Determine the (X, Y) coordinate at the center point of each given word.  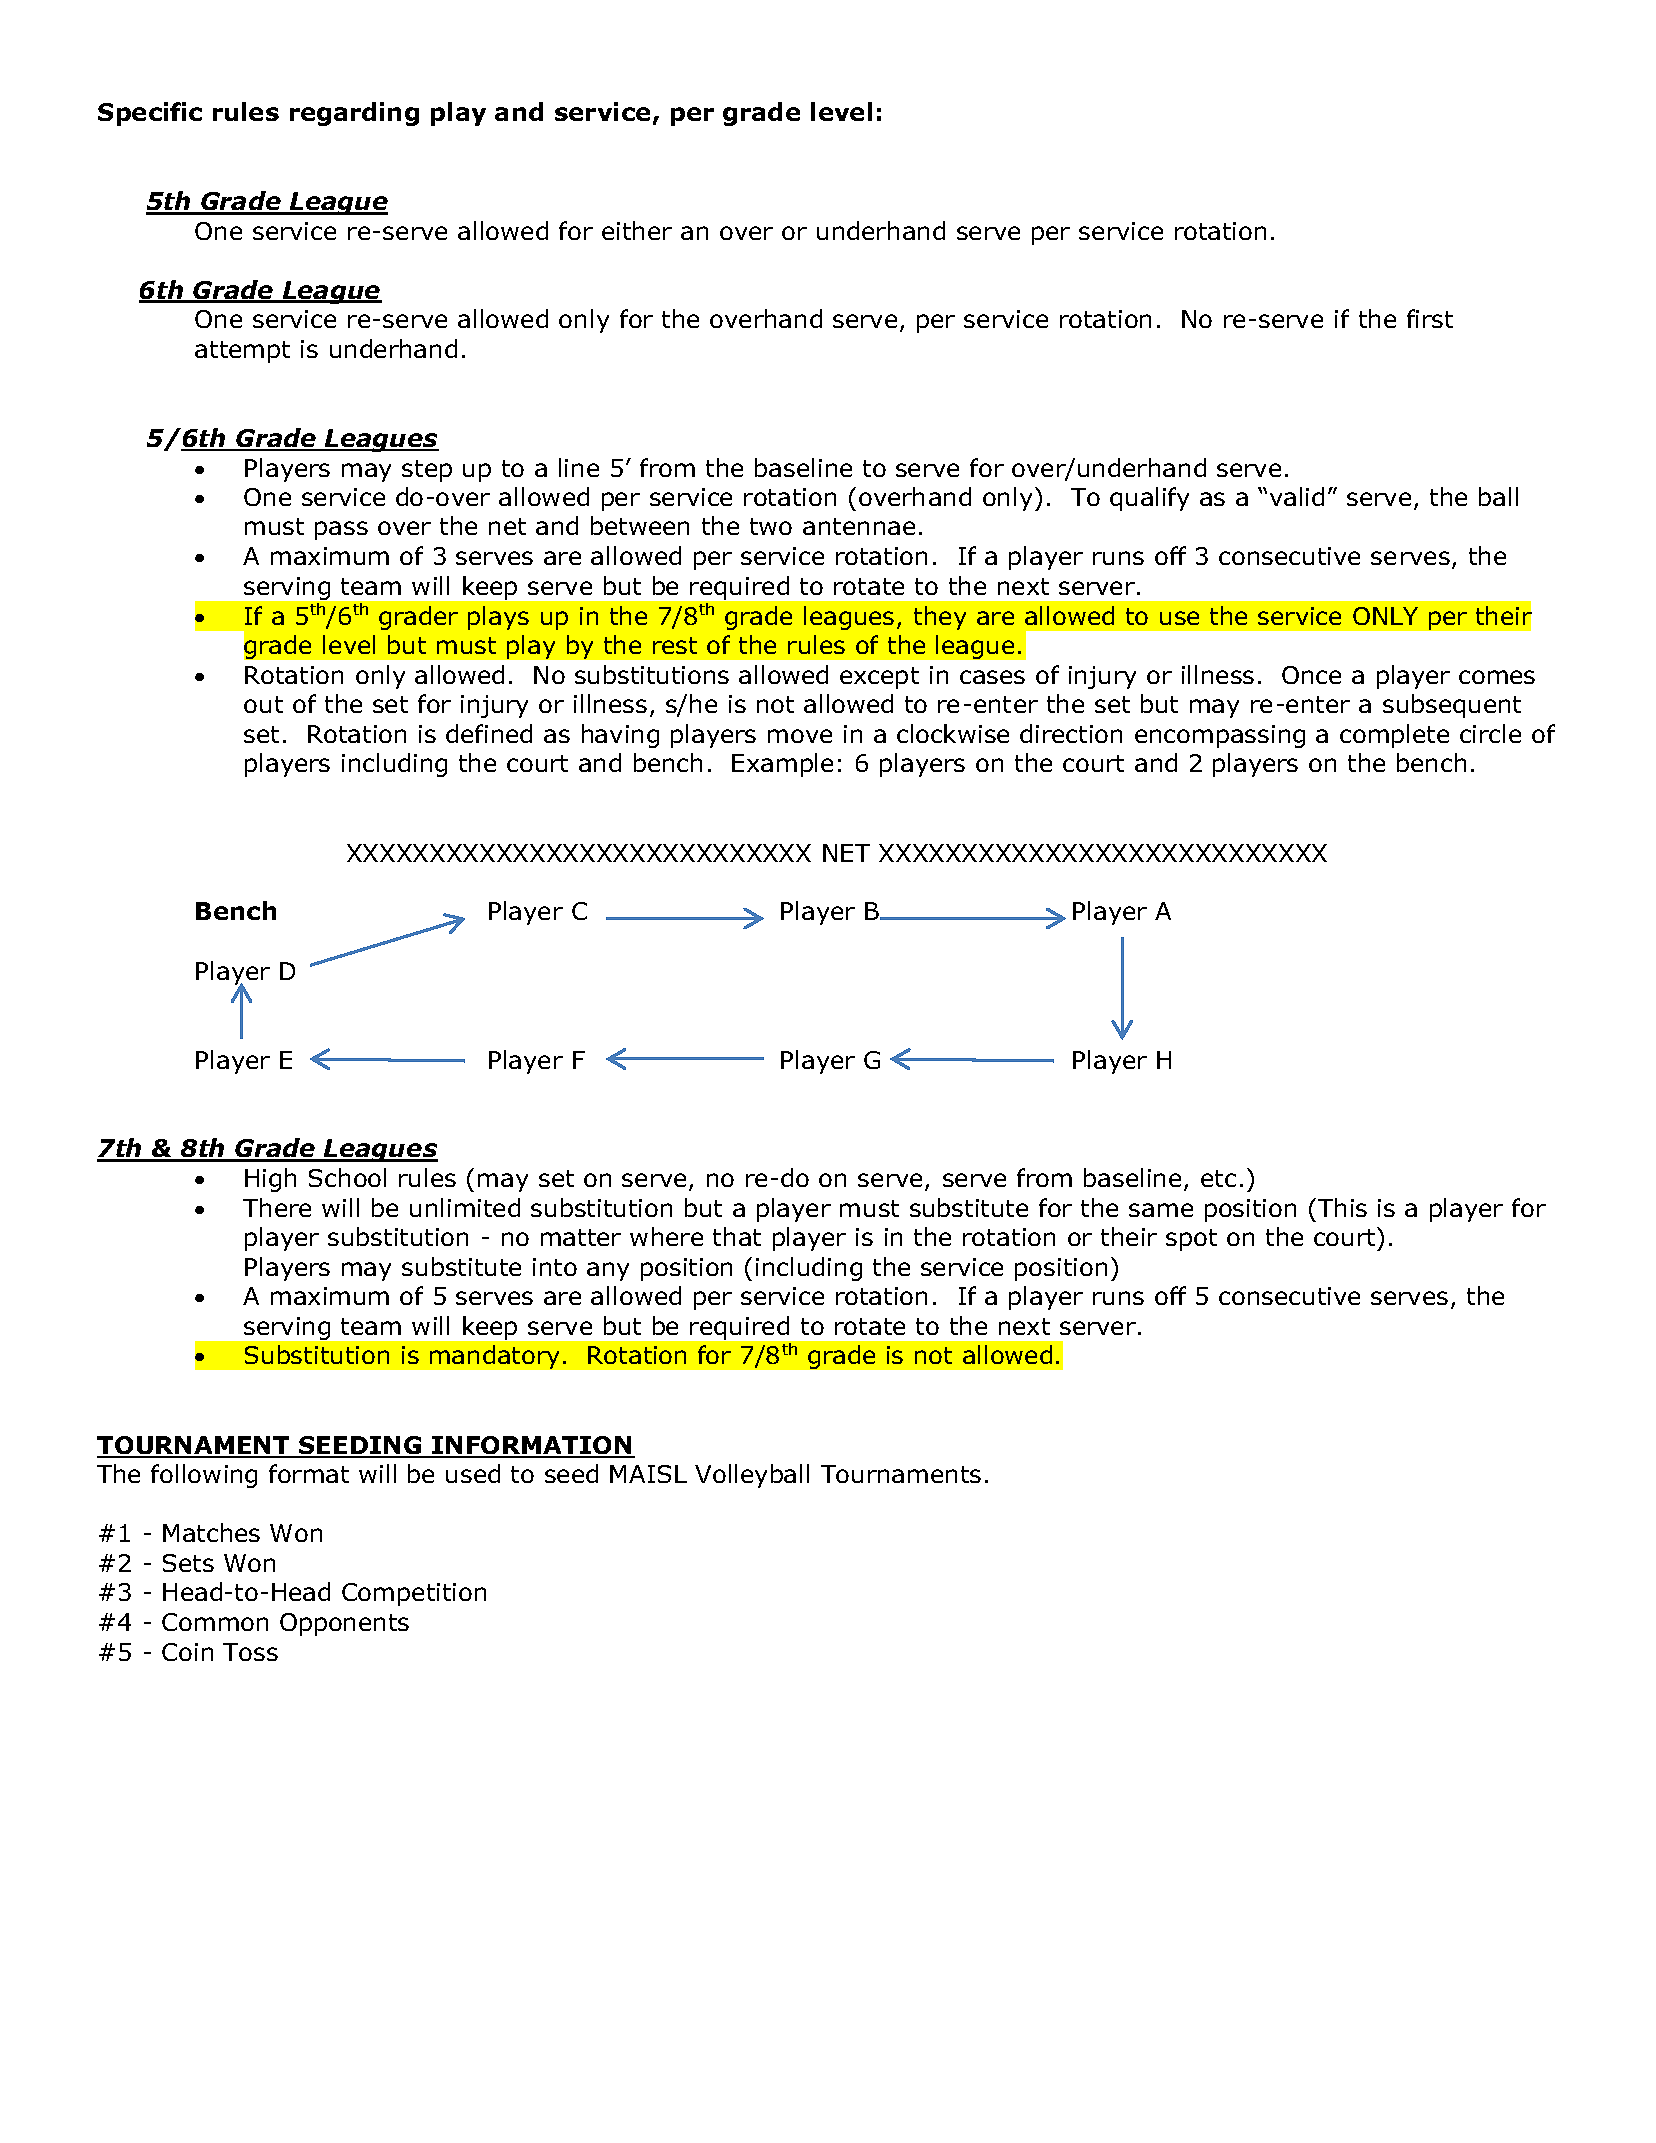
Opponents (344, 1624)
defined (489, 733)
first (1430, 318)
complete (1394, 736)
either (637, 230)
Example (782, 765)
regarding (354, 114)
